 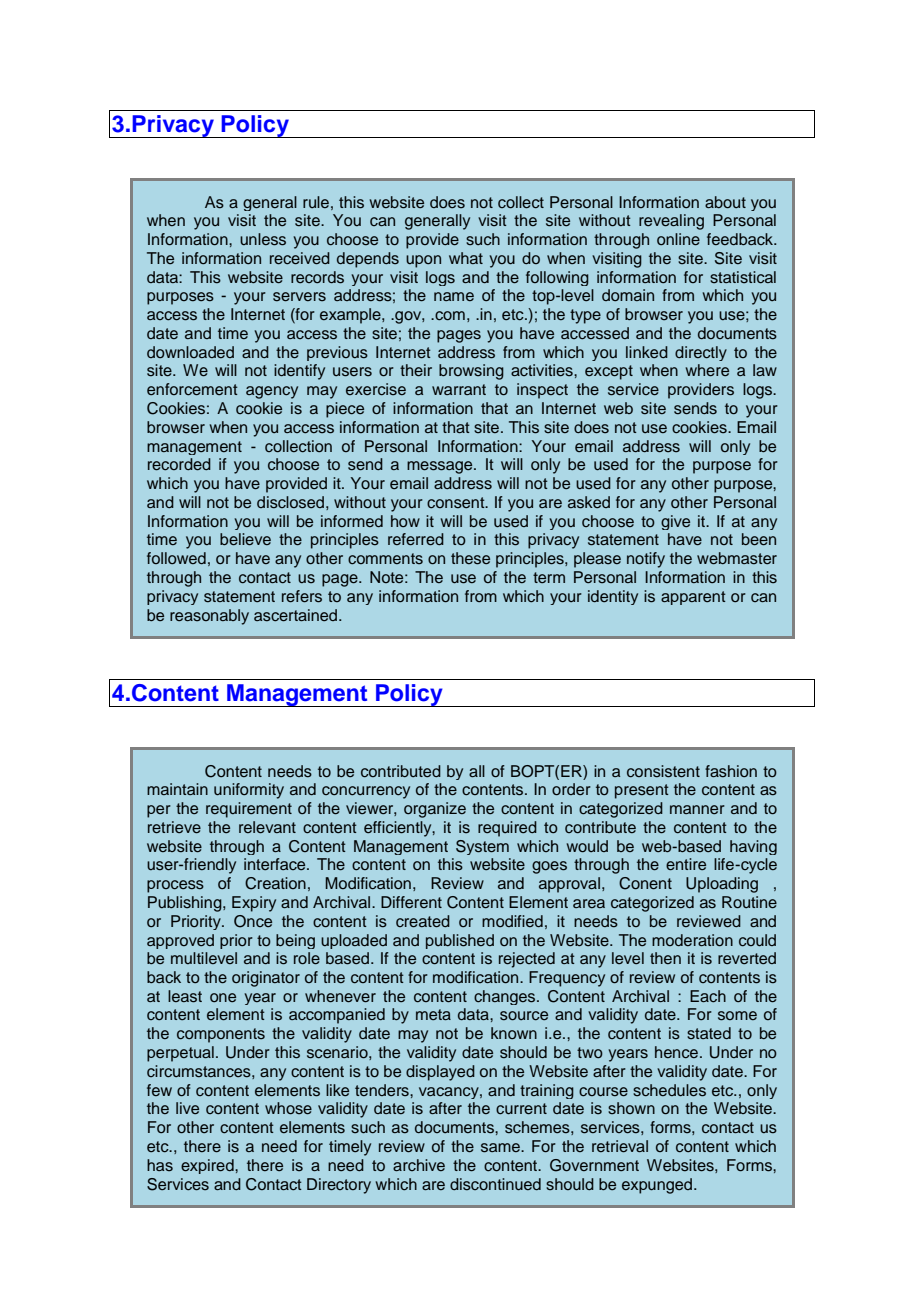 I want to click on expired, so click(x=208, y=1166).
